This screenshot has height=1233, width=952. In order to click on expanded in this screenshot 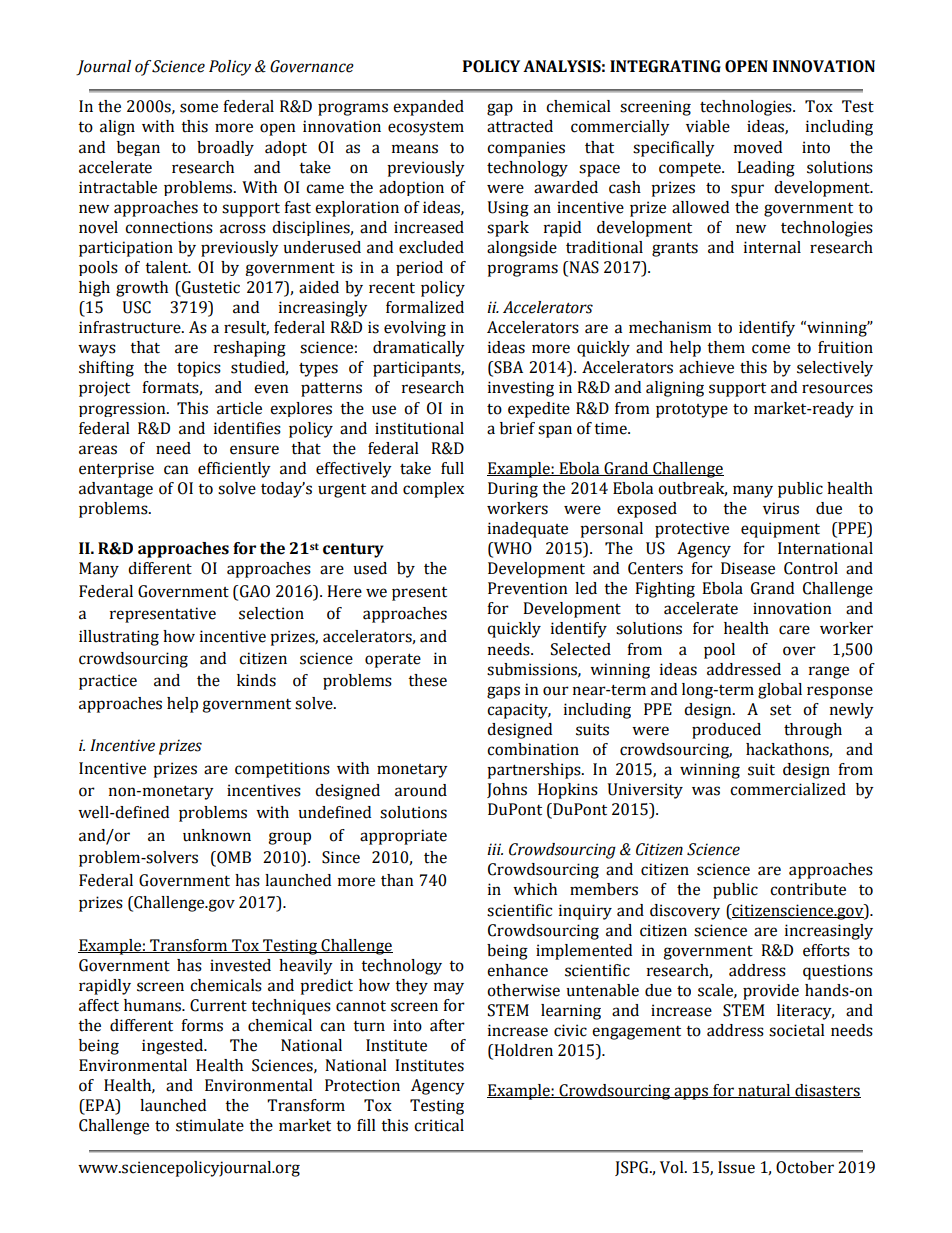, I will do `click(428, 108)`.
